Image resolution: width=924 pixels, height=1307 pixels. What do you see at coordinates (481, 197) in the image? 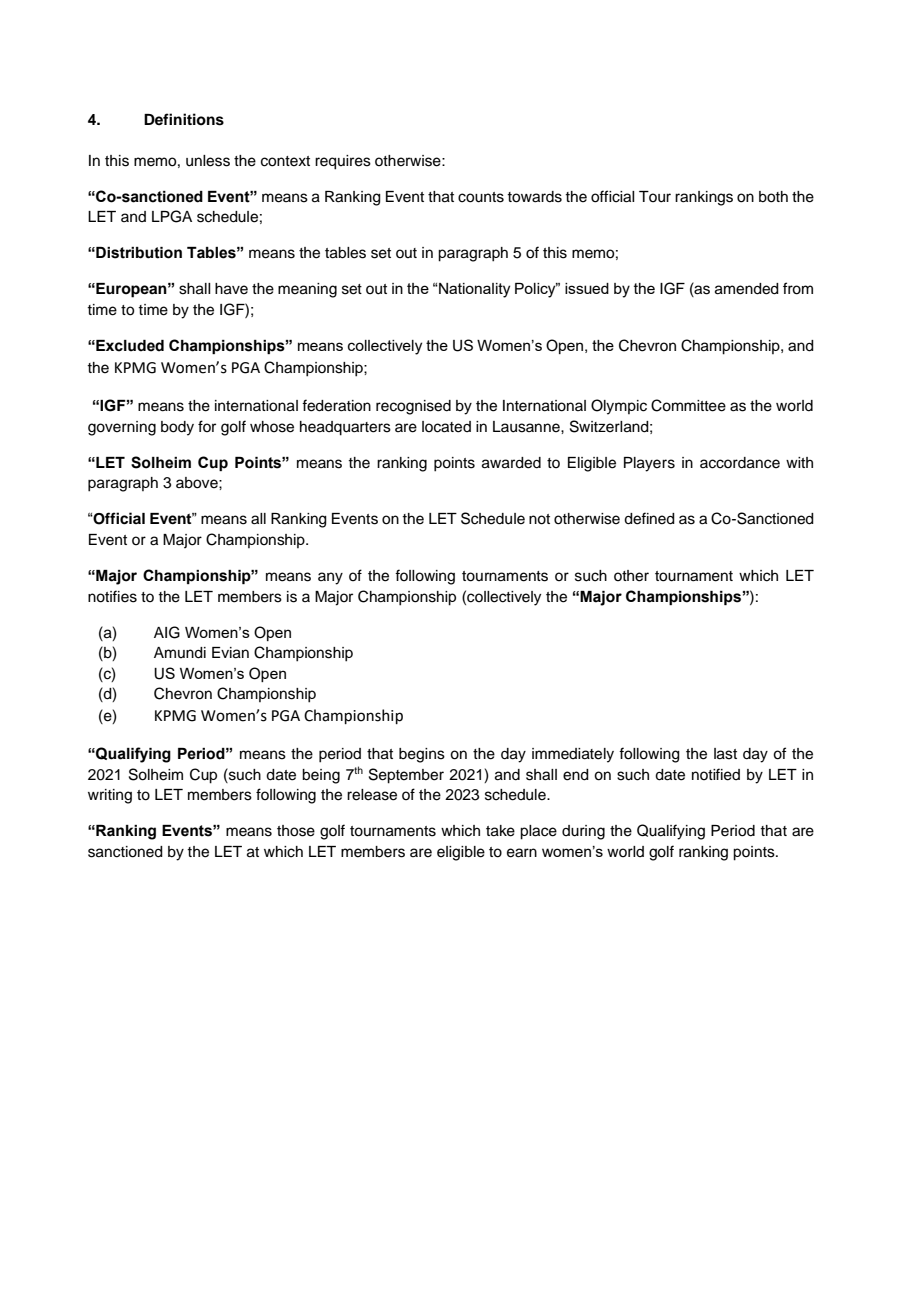
I see `counts` at bounding box center [481, 197].
